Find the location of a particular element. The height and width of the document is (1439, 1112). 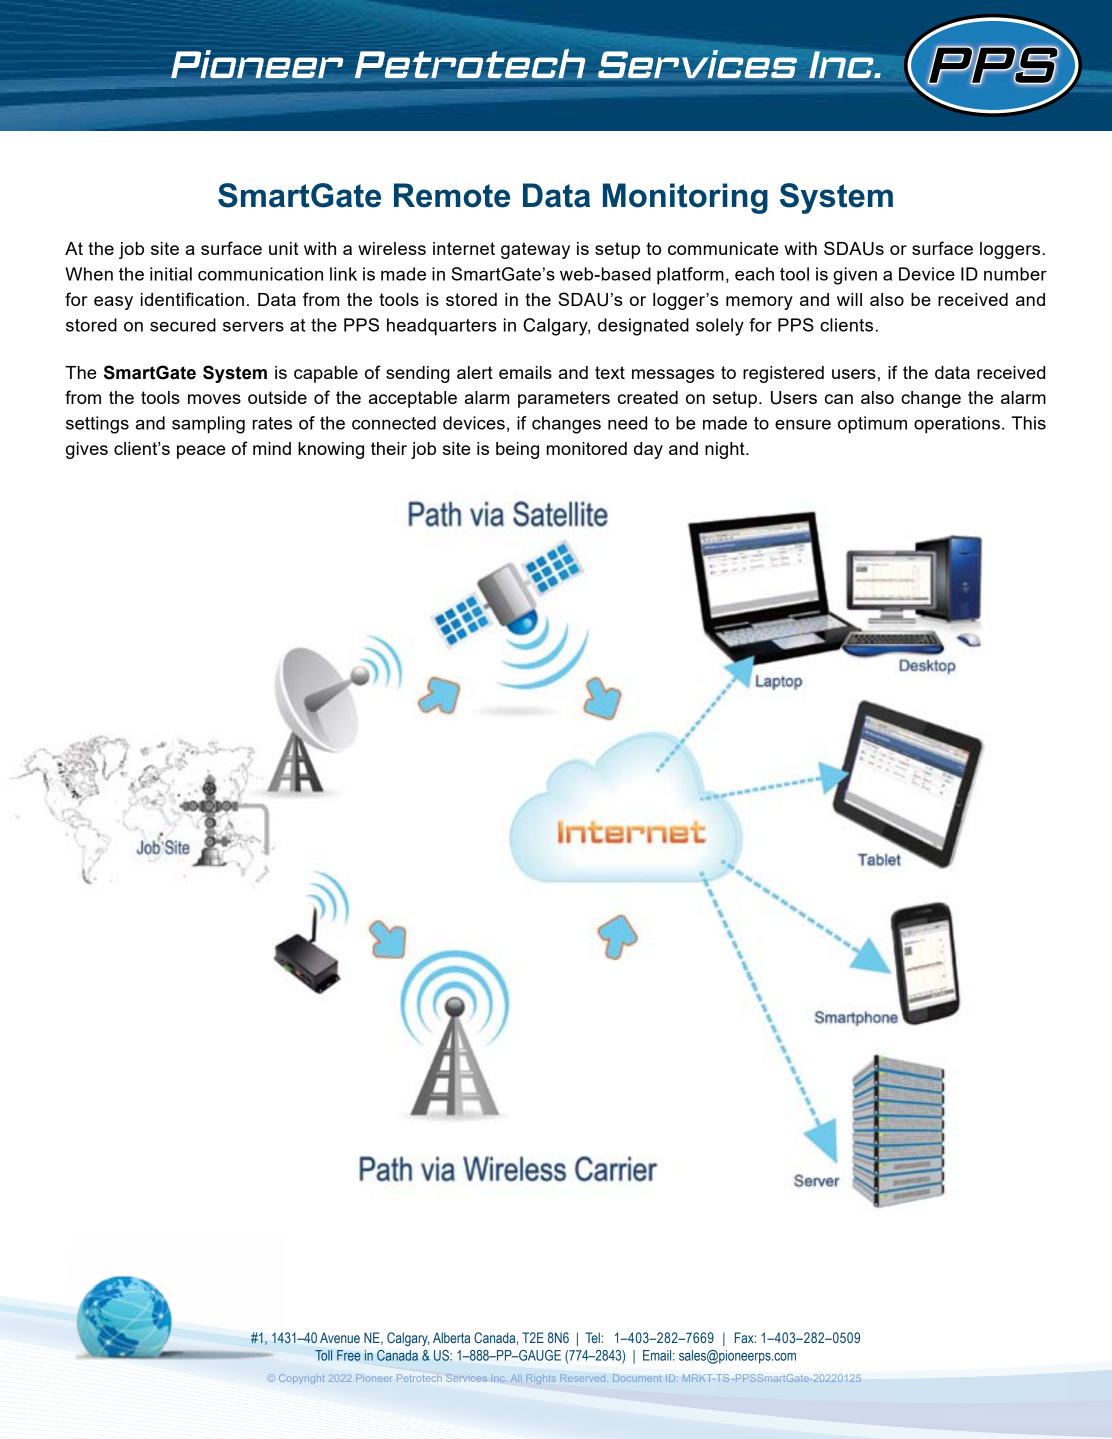

Tel is located at coordinates (593, 1337).
